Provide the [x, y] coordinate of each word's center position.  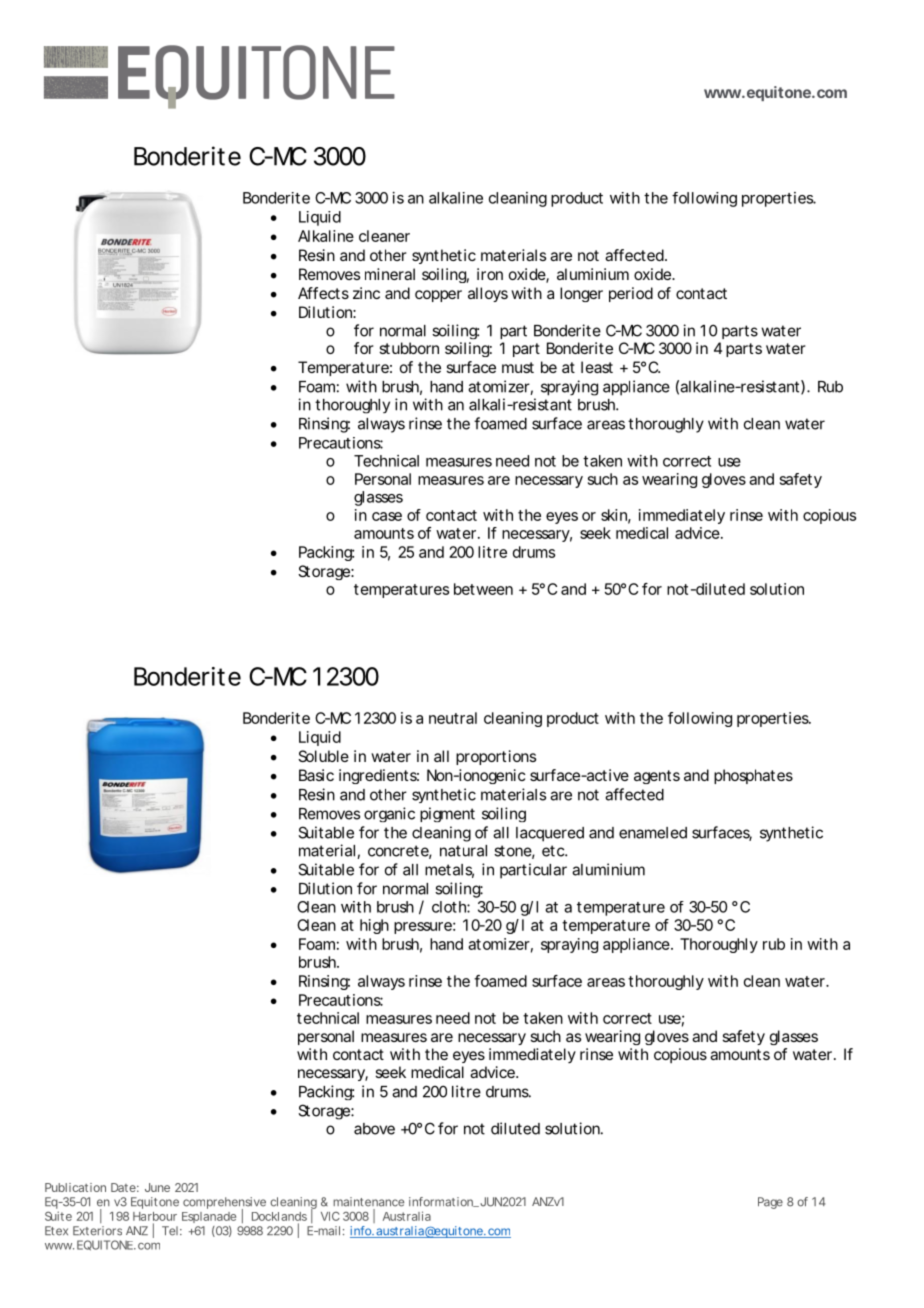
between [483, 589]
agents [657, 777]
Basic [316, 775]
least [597, 367]
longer [581, 294]
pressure [423, 928]
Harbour [155, 1216]
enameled [653, 833]
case [387, 516]
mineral [390, 274]
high [374, 926]
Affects [323, 293]
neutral [453, 718]
